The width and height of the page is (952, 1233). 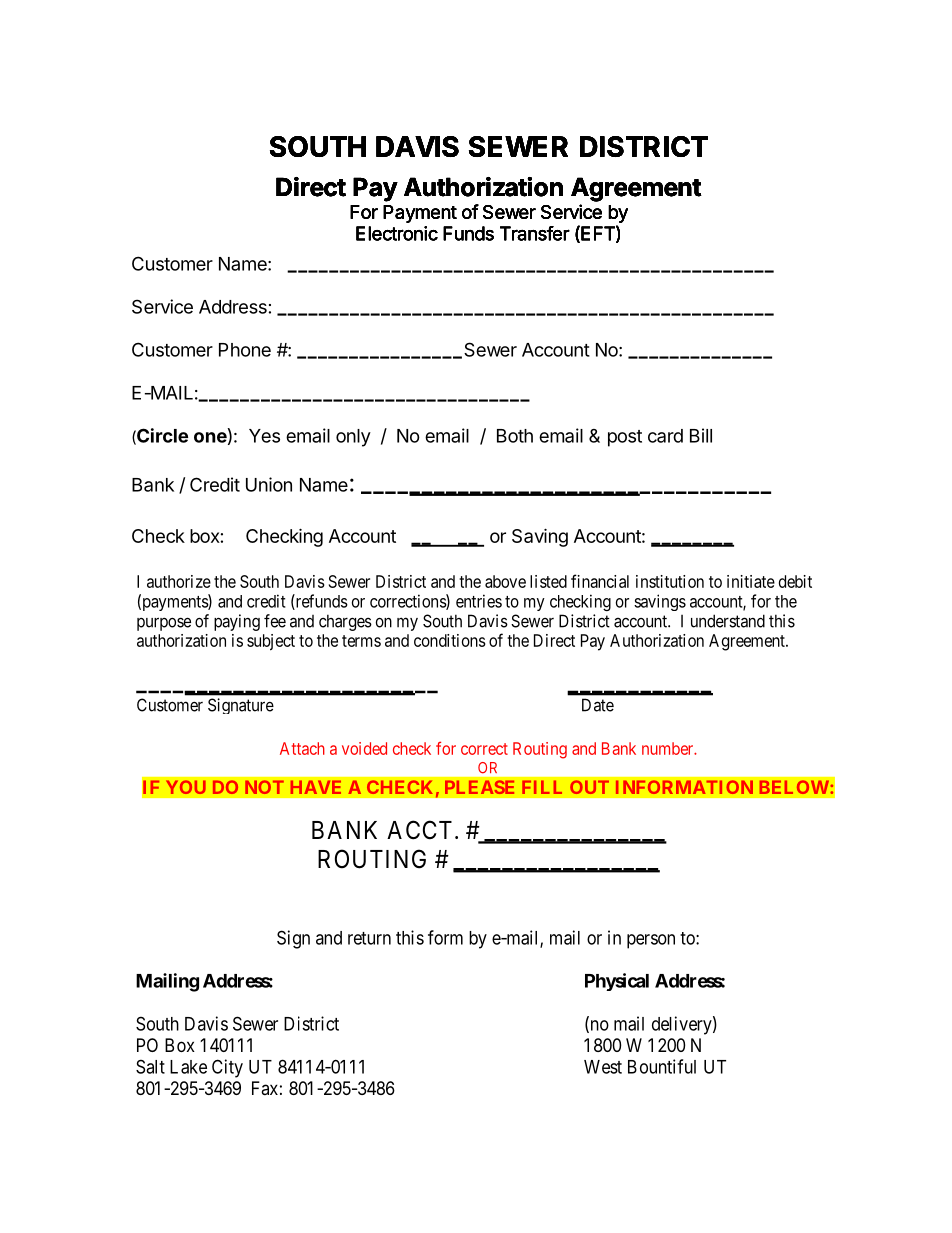 What do you see at coordinates (701, 435) in the page?
I see `Bill` at bounding box center [701, 435].
